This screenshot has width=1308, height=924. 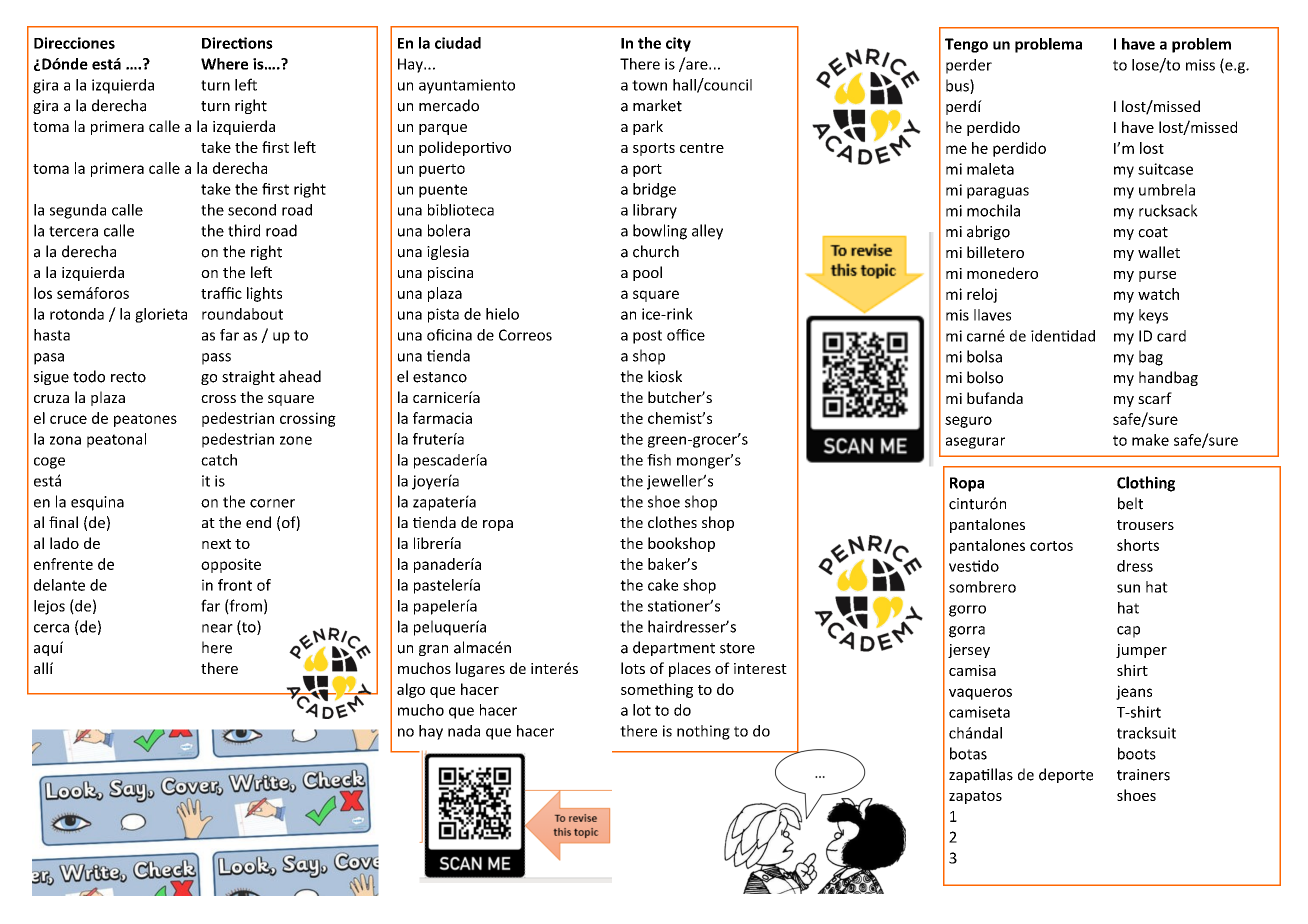 I want to click on Clothing, so click(x=1146, y=484).
